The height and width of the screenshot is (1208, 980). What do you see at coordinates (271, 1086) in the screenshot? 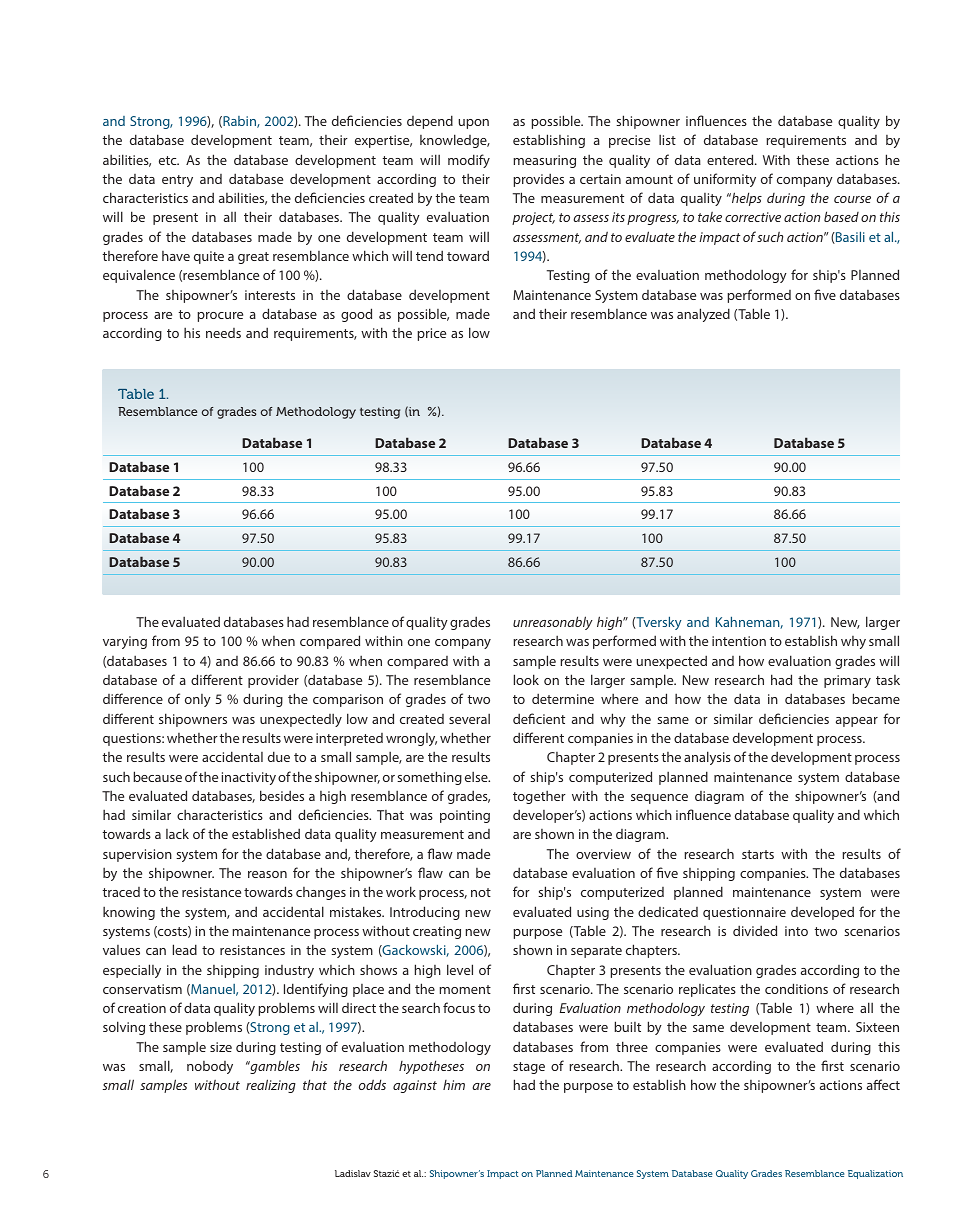
I see `realizing` at bounding box center [271, 1086].
